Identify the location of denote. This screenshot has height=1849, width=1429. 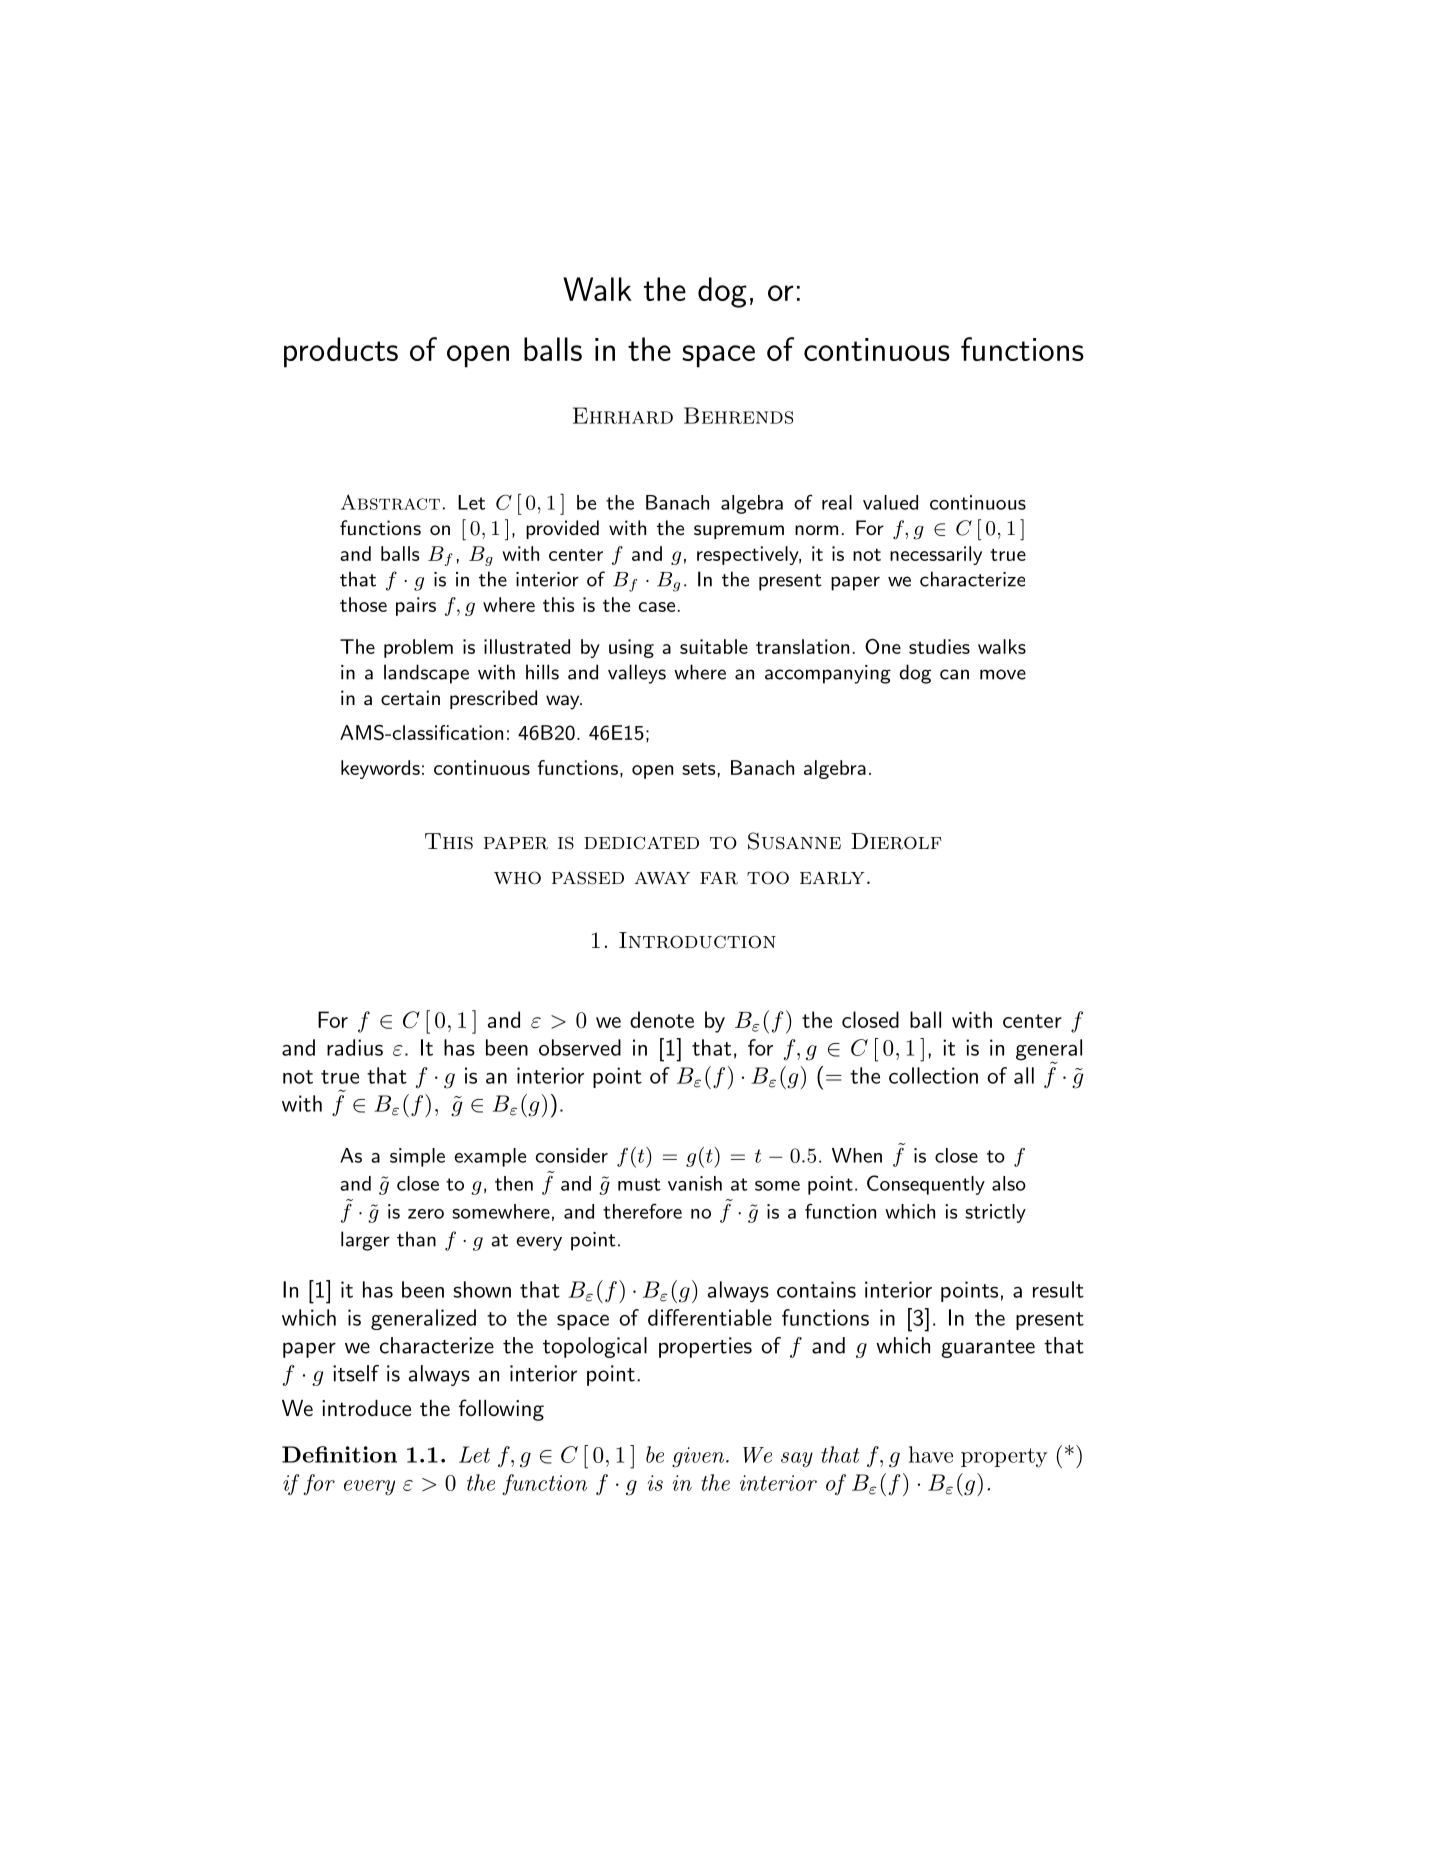
(662, 1019).
